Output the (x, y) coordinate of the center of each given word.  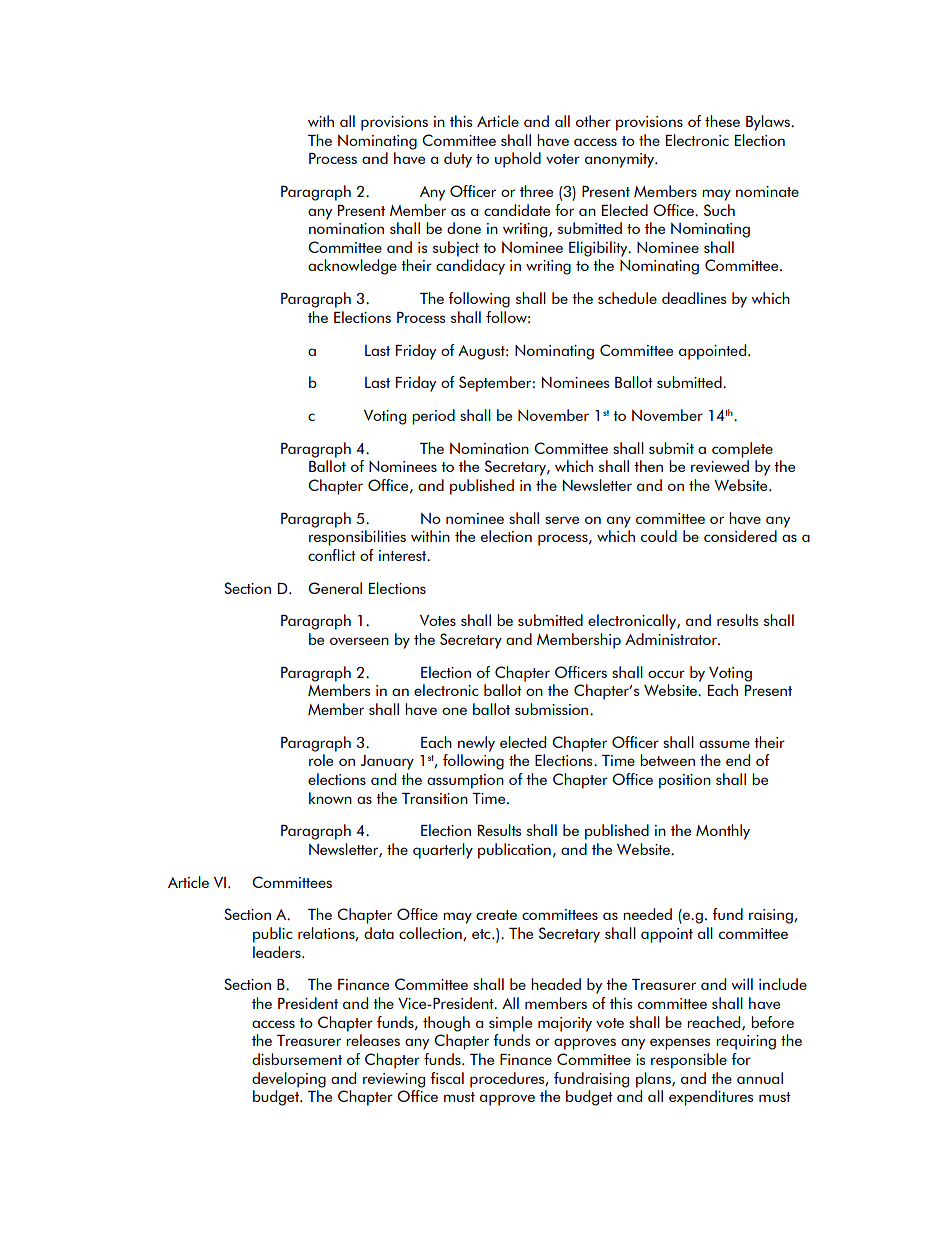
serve (562, 520)
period (433, 417)
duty (458, 160)
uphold (518, 160)
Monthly (723, 832)
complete (742, 450)
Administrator (672, 639)
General (335, 588)
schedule (627, 298)
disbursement (297, 1059)
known (330, 798)
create (496, 915)
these (722, 121)
